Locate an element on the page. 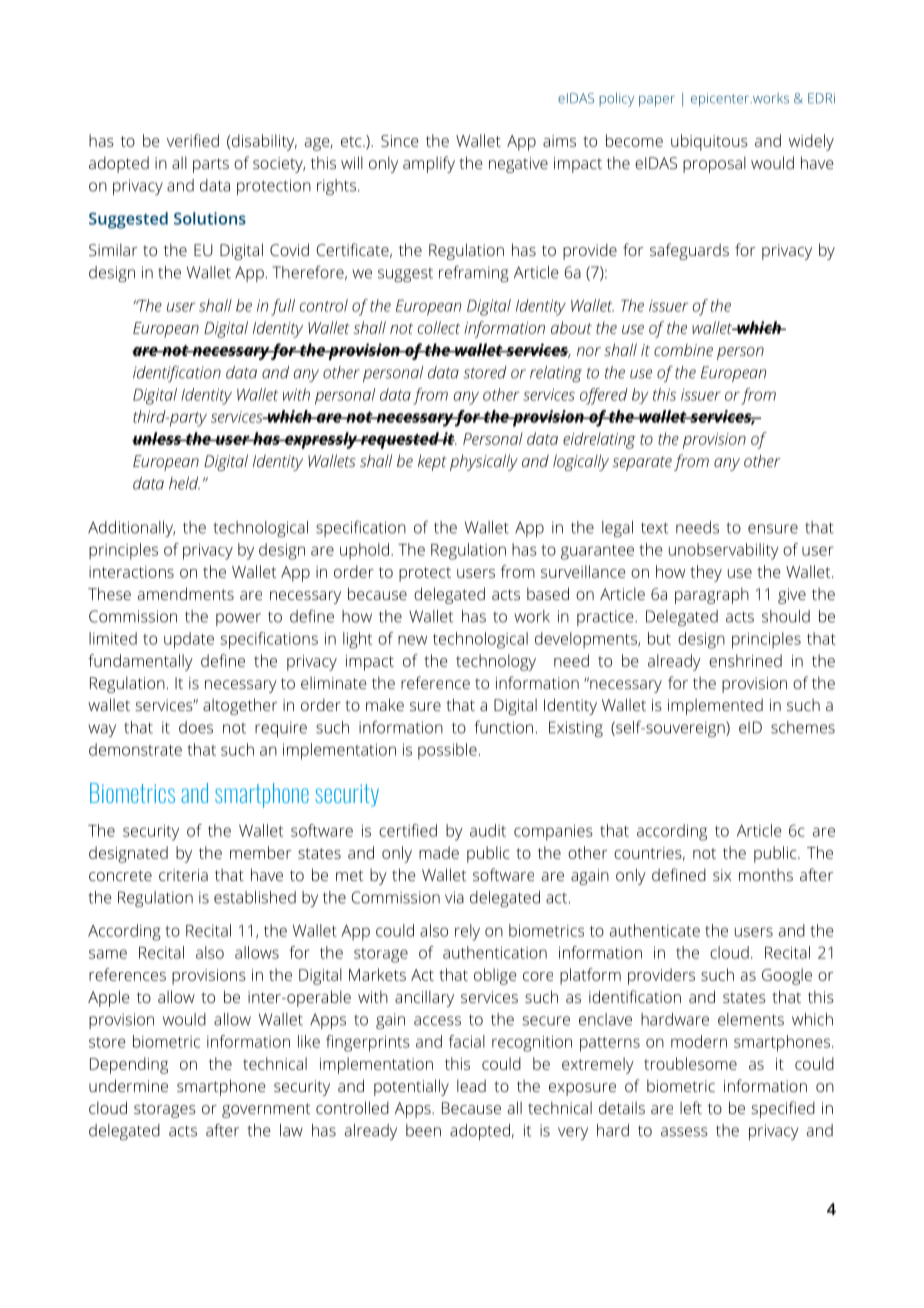  paragraph is located at coordinates (712, 595).
